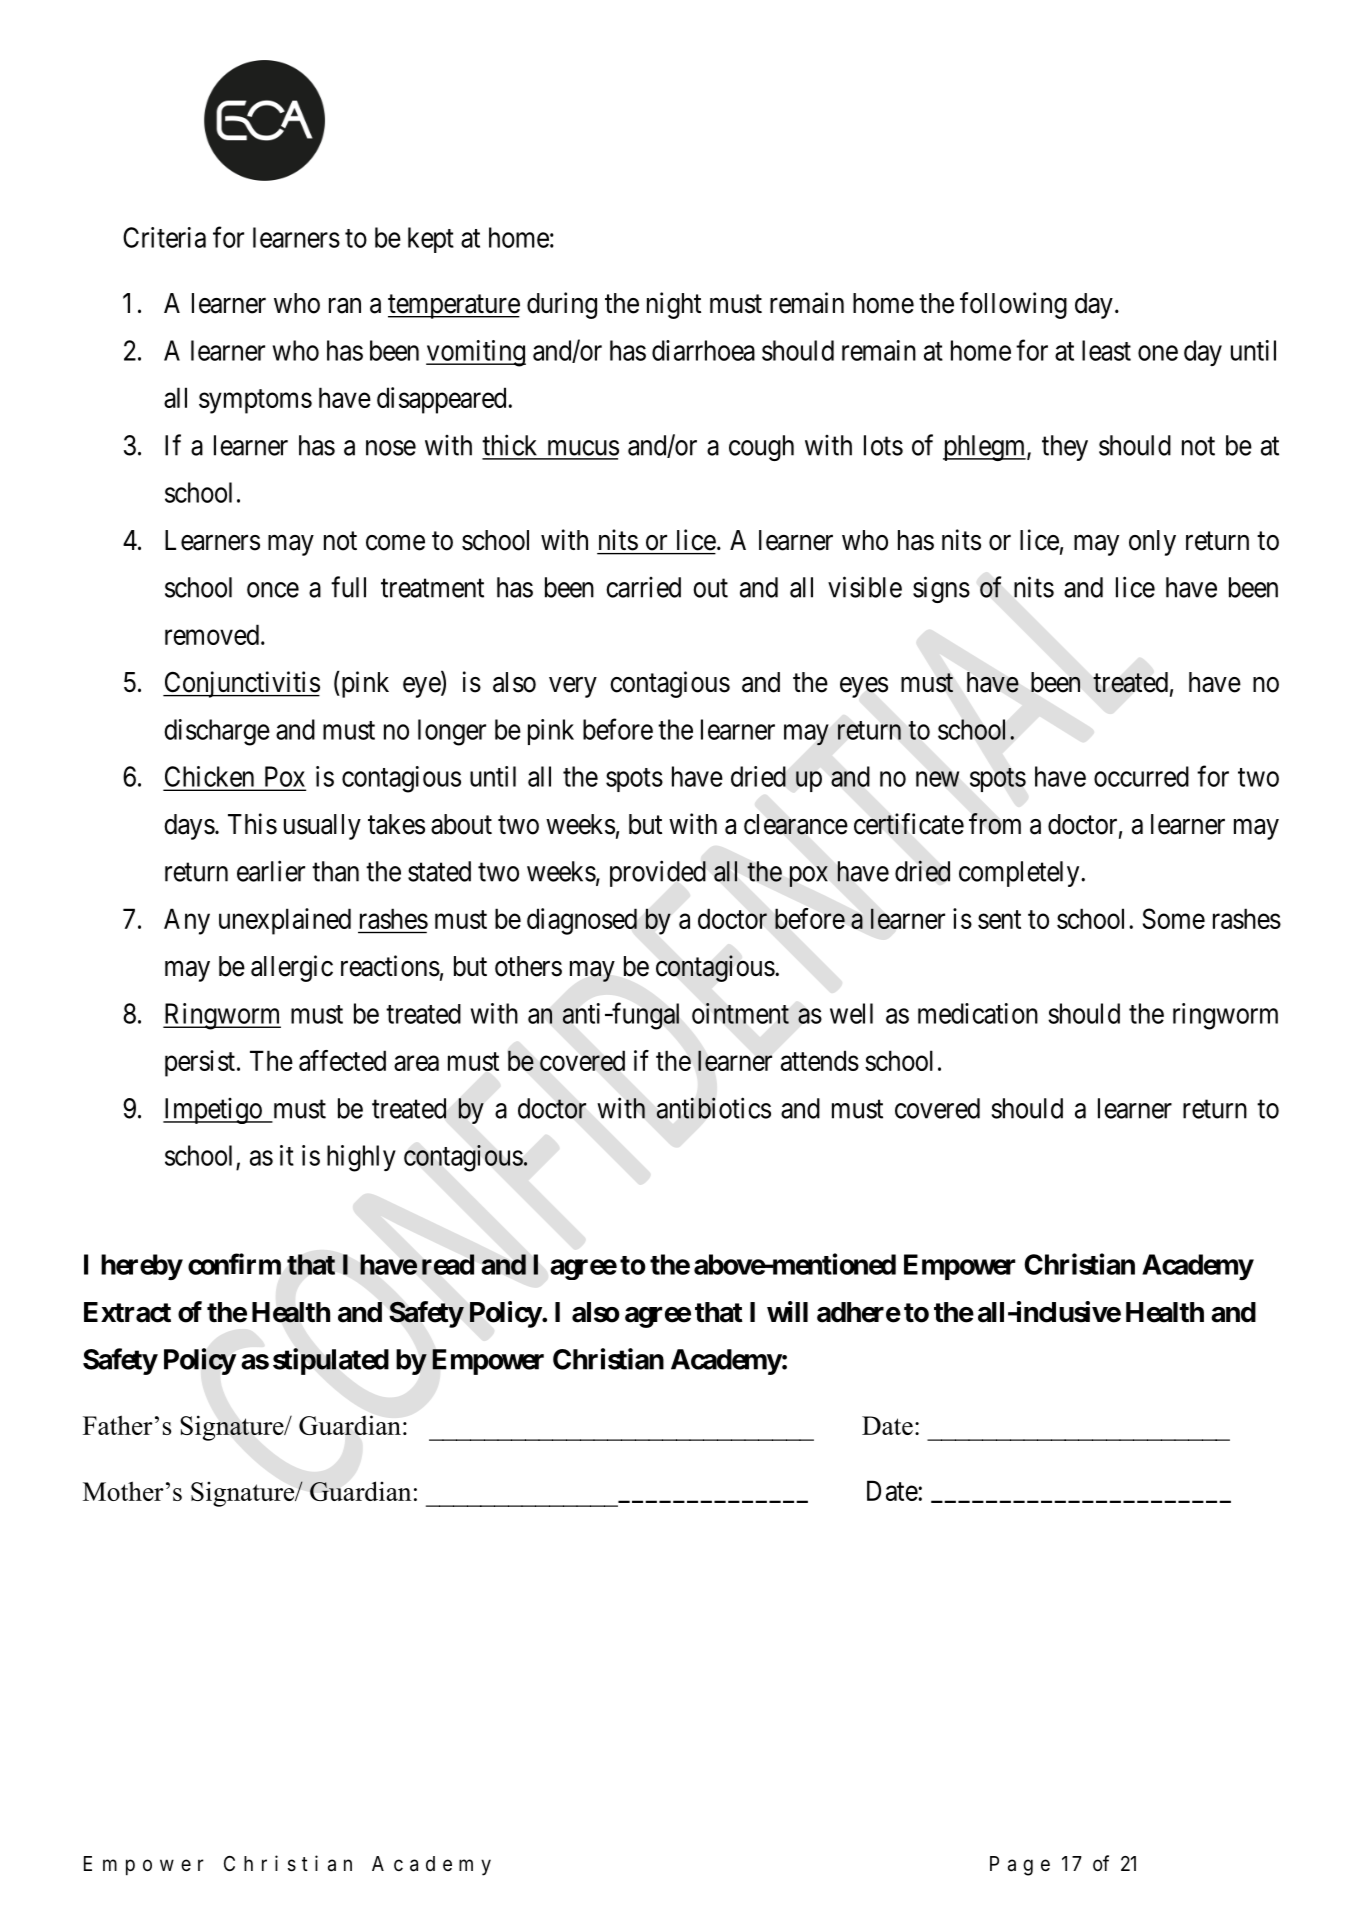 This document has width=1362, height=1926. I want to click on provided, so click(658, 873).
